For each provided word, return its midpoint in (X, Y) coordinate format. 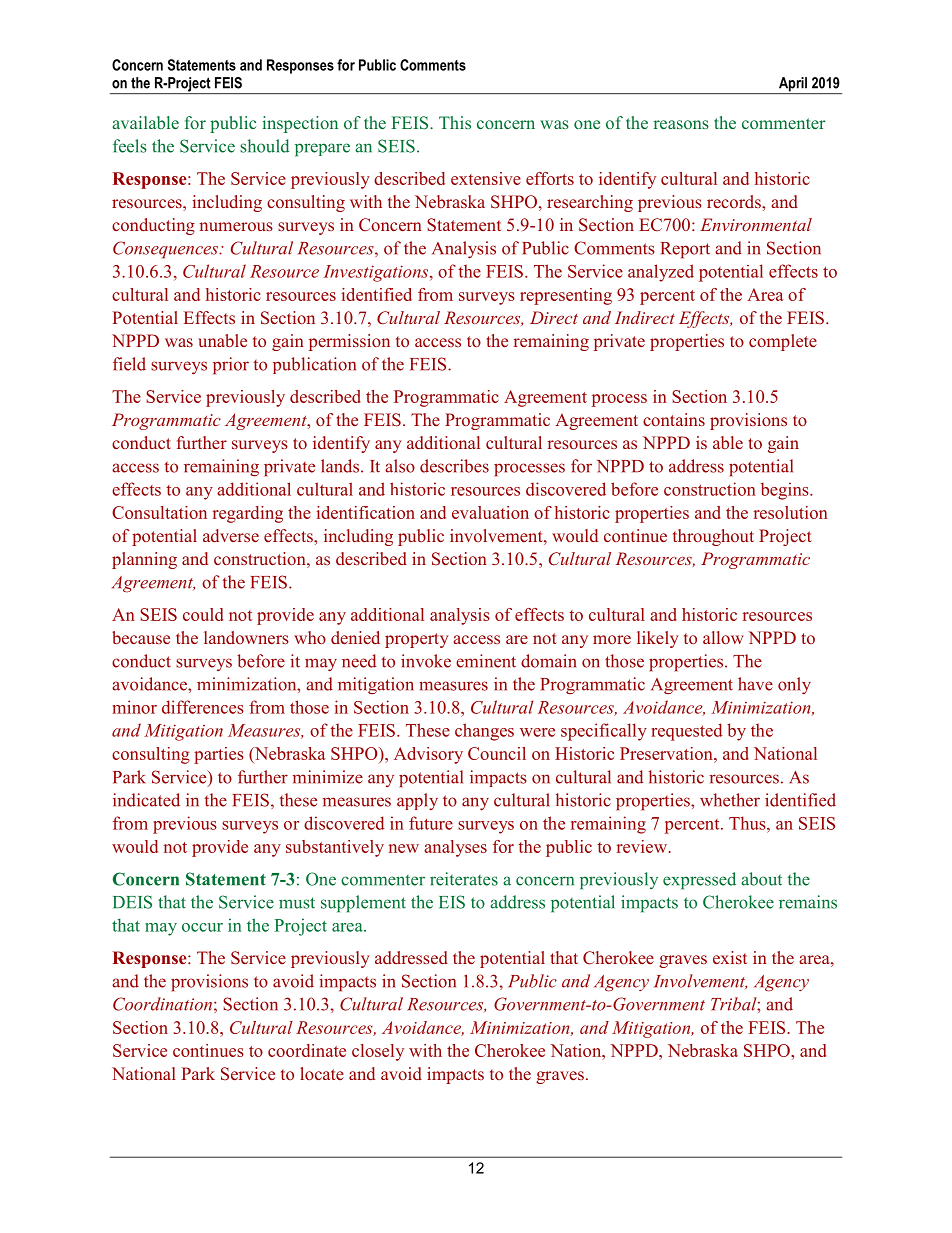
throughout (713, 537)
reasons (681, 124)
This (455, 122)
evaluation (490, 512)
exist (730, 957)
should (264, 146)
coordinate (307, 1050)
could (203, 614)
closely (378, 1052)
